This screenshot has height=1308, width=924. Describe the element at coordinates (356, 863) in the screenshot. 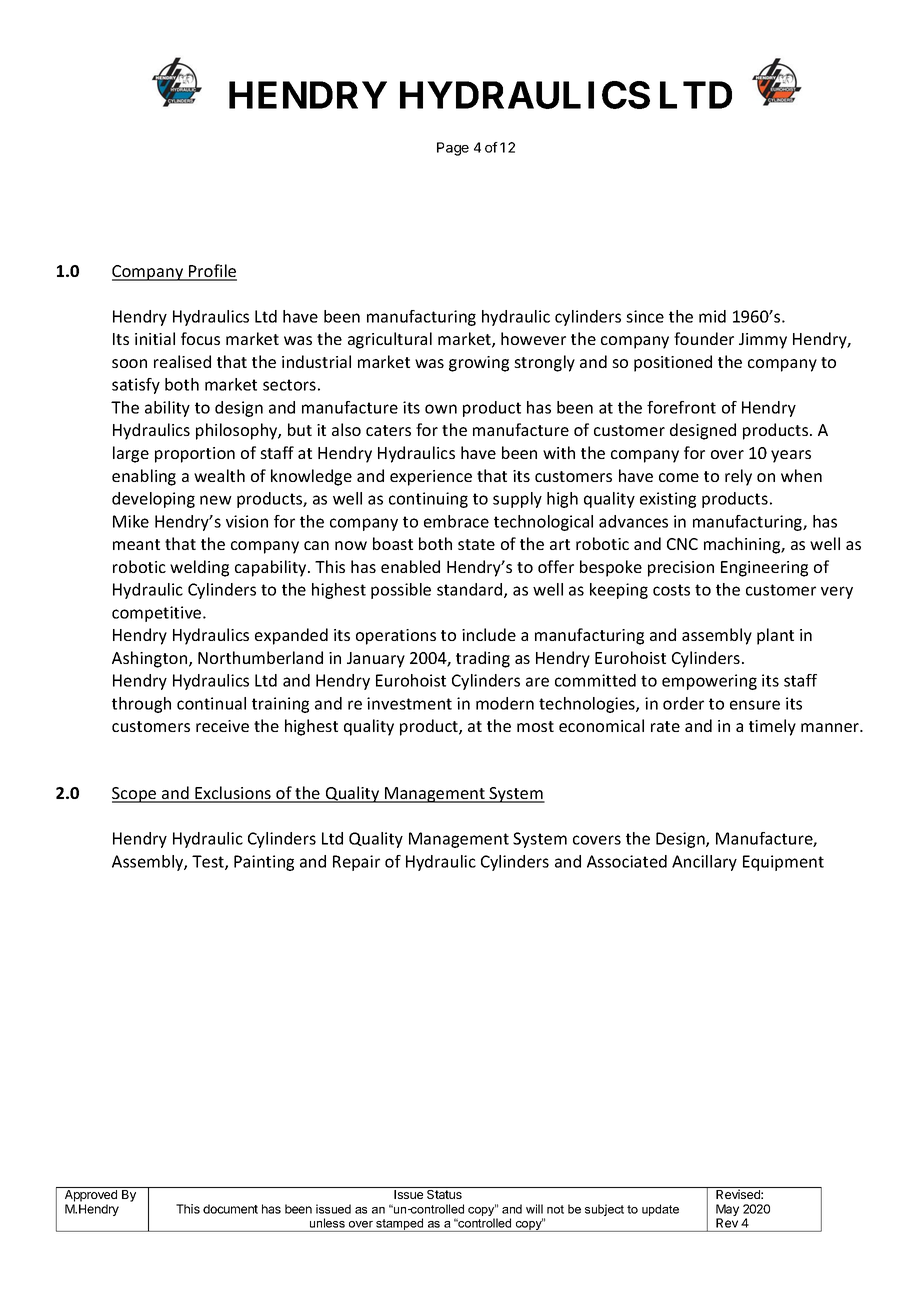

I see `Repair` at that location.
